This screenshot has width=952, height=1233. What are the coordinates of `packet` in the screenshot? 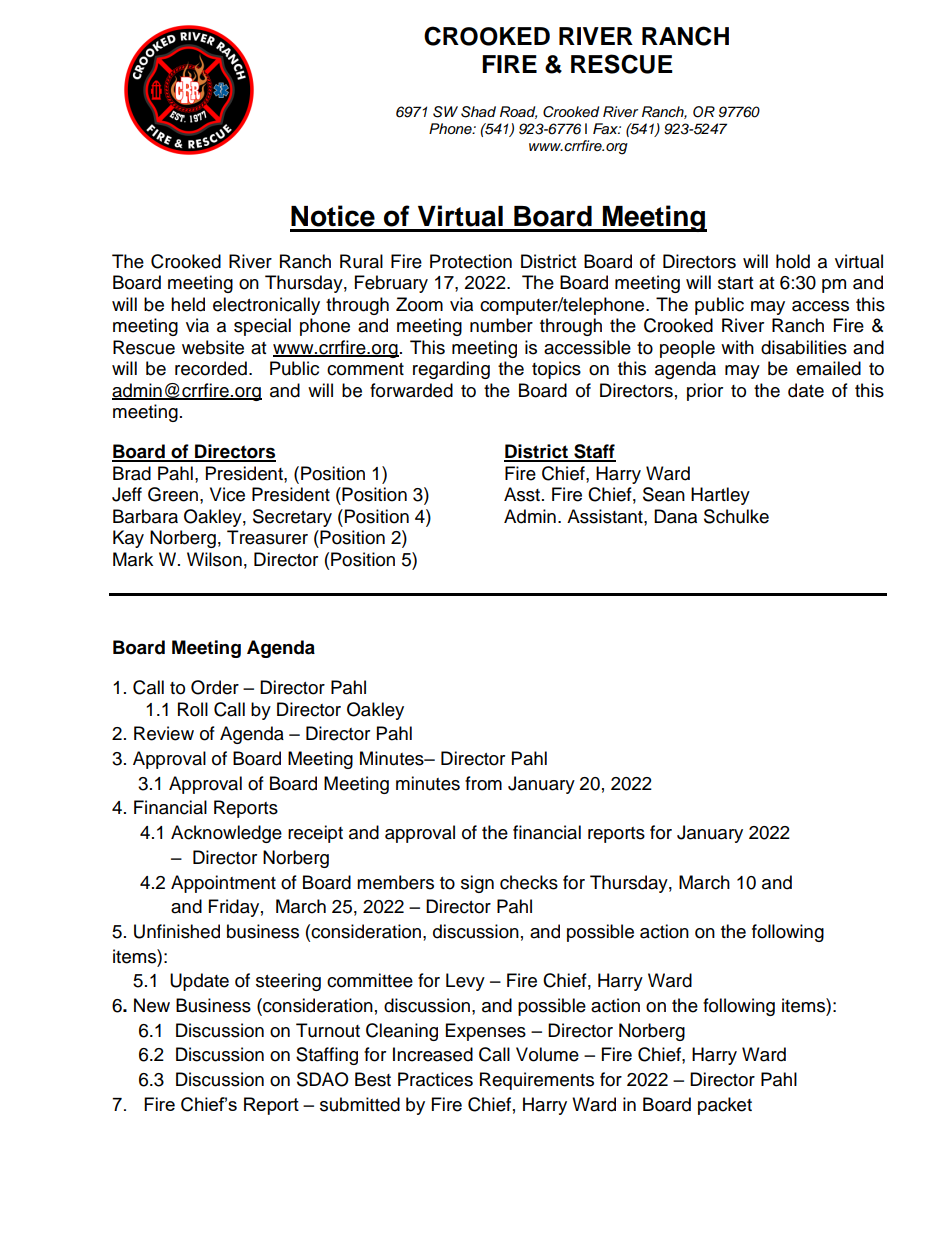 It's located at (725, 1106).
